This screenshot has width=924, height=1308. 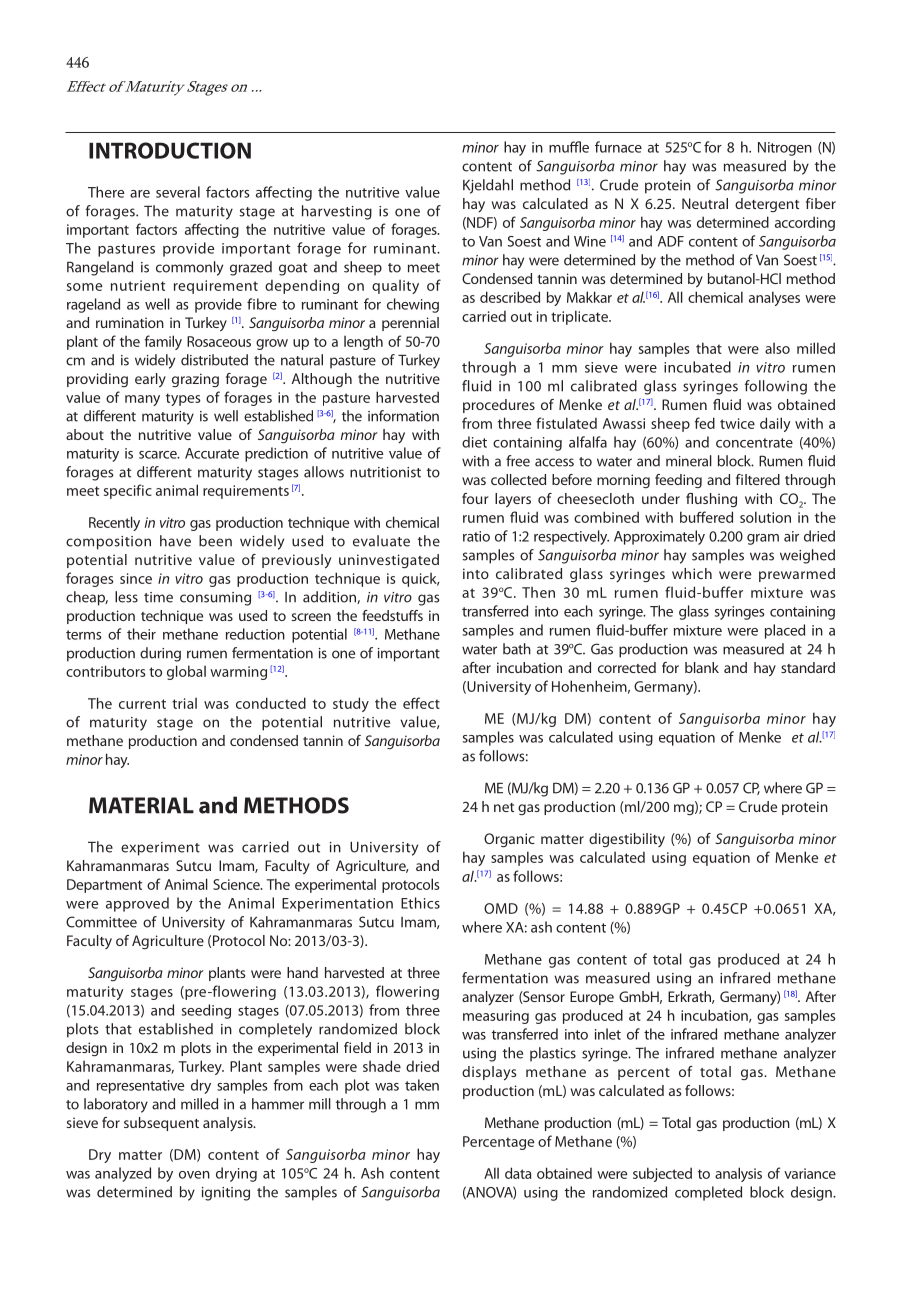 I want to click on diet, so click(x=474, y=442).
